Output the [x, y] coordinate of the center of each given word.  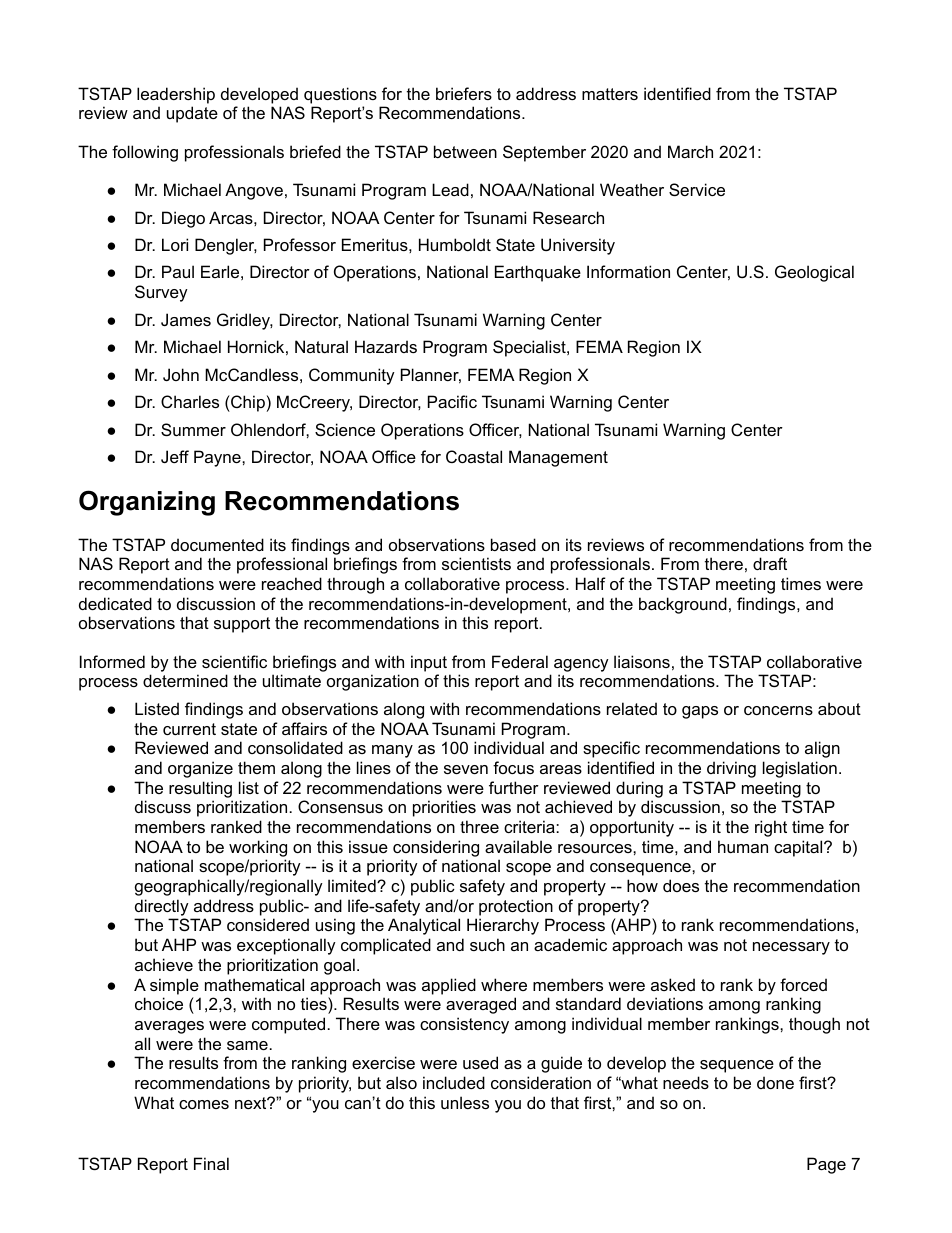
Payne [218, 458]
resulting [200, 789]
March [690, 151]
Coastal [474, 456]
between [465, 151]
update [192, 114]
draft [770, 563]
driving [731, 769]
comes [204, 1104]
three [479, 826]
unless [465, 1102]
